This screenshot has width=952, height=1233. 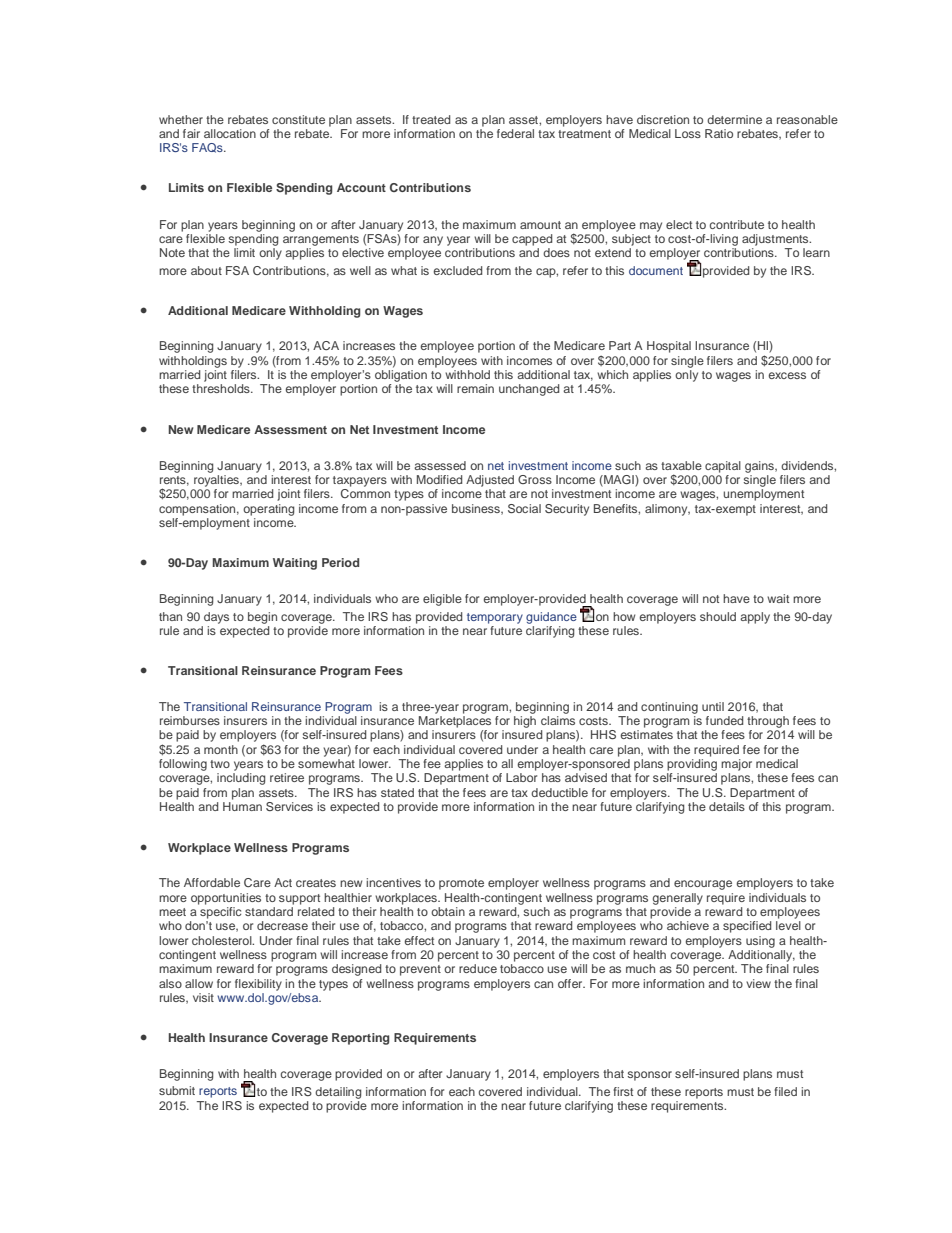 What do you see at coordinates (216, 618) in the screenshot?
I see `days` at bounding box center [216, 618].
